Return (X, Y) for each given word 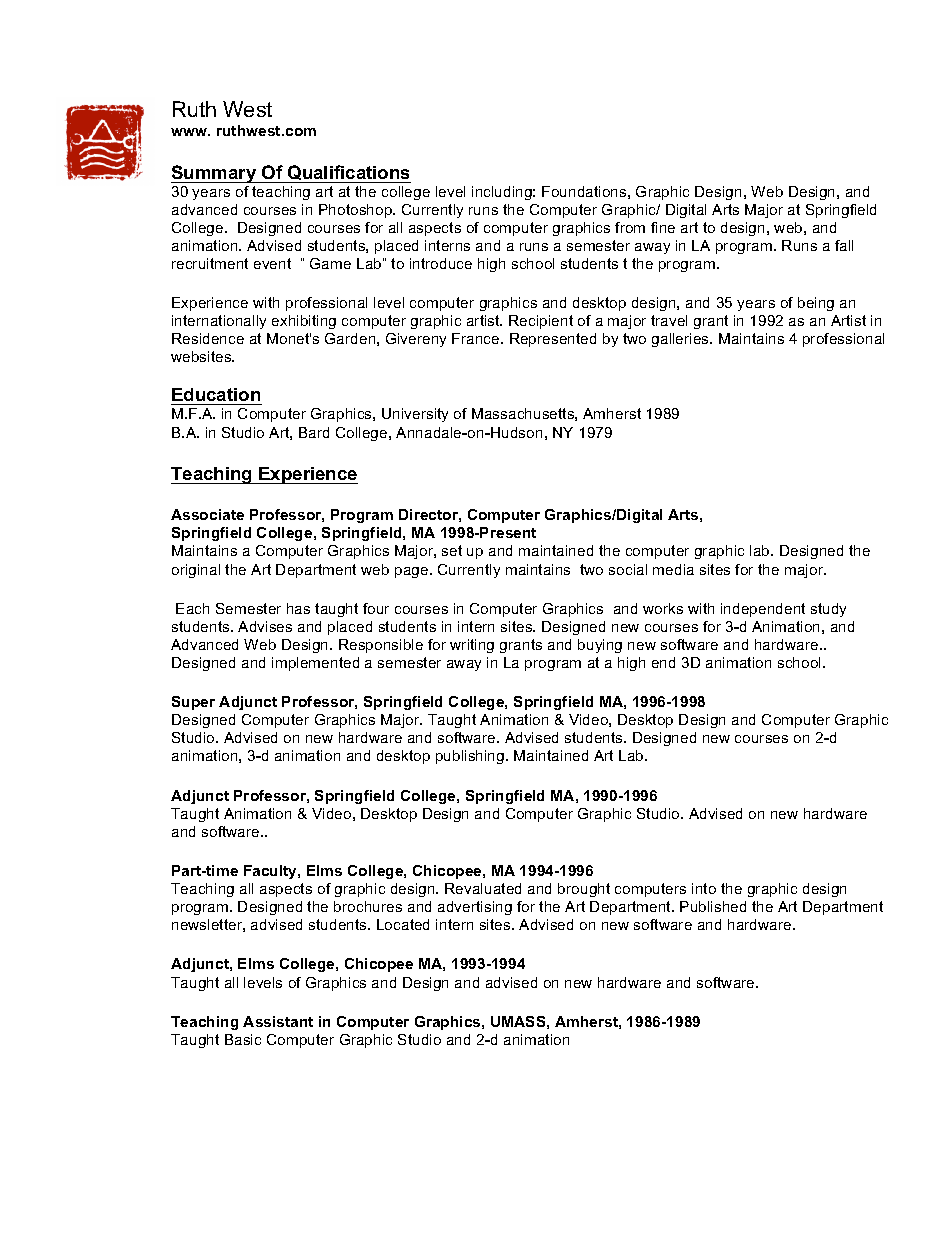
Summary (215, 174)
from (630, 227)
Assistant (278, 1021)
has (298, 608)
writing (472, 646)
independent (763, 610)
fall (844, 245)
